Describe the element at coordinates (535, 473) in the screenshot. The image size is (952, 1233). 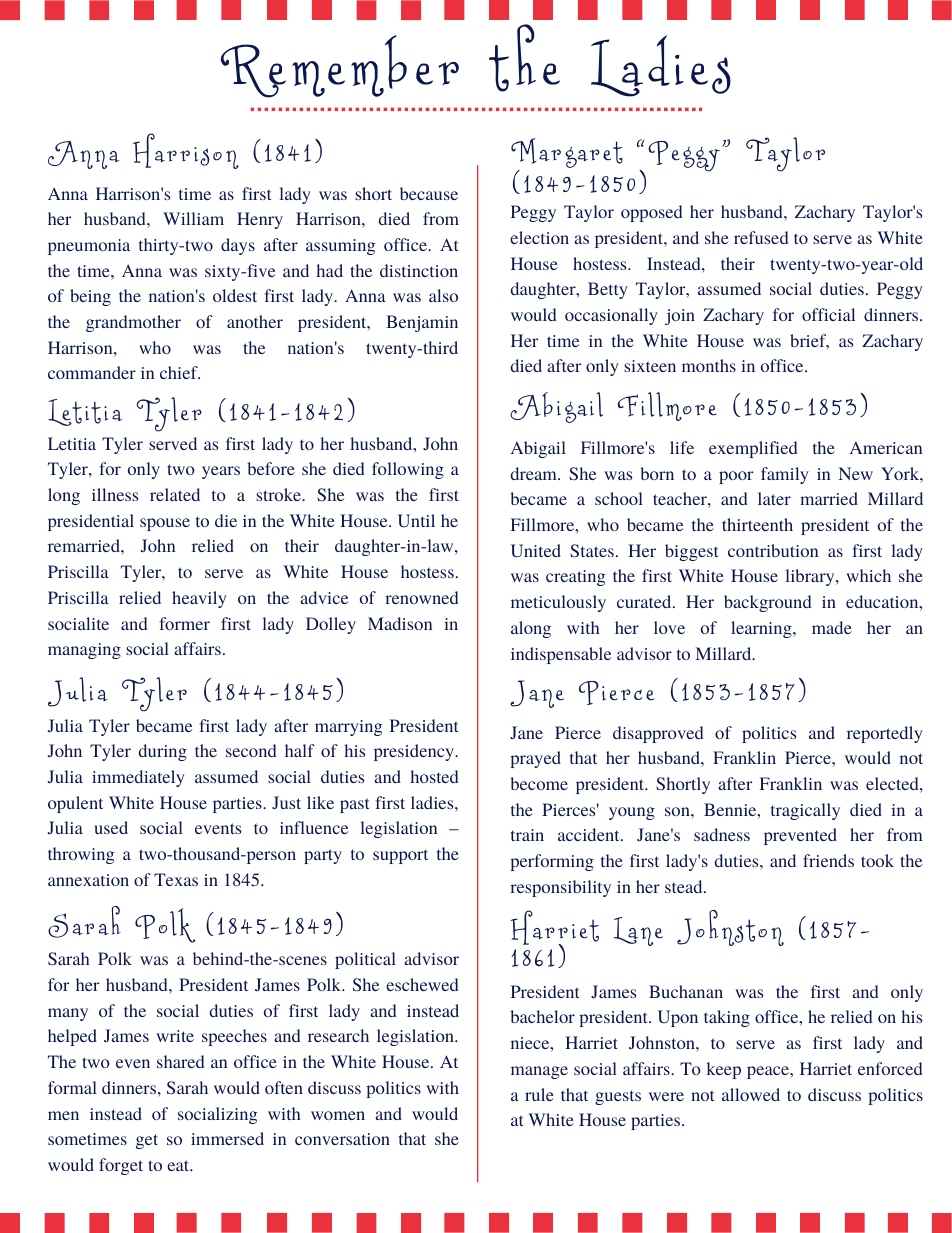
I see `dream` at that location.
